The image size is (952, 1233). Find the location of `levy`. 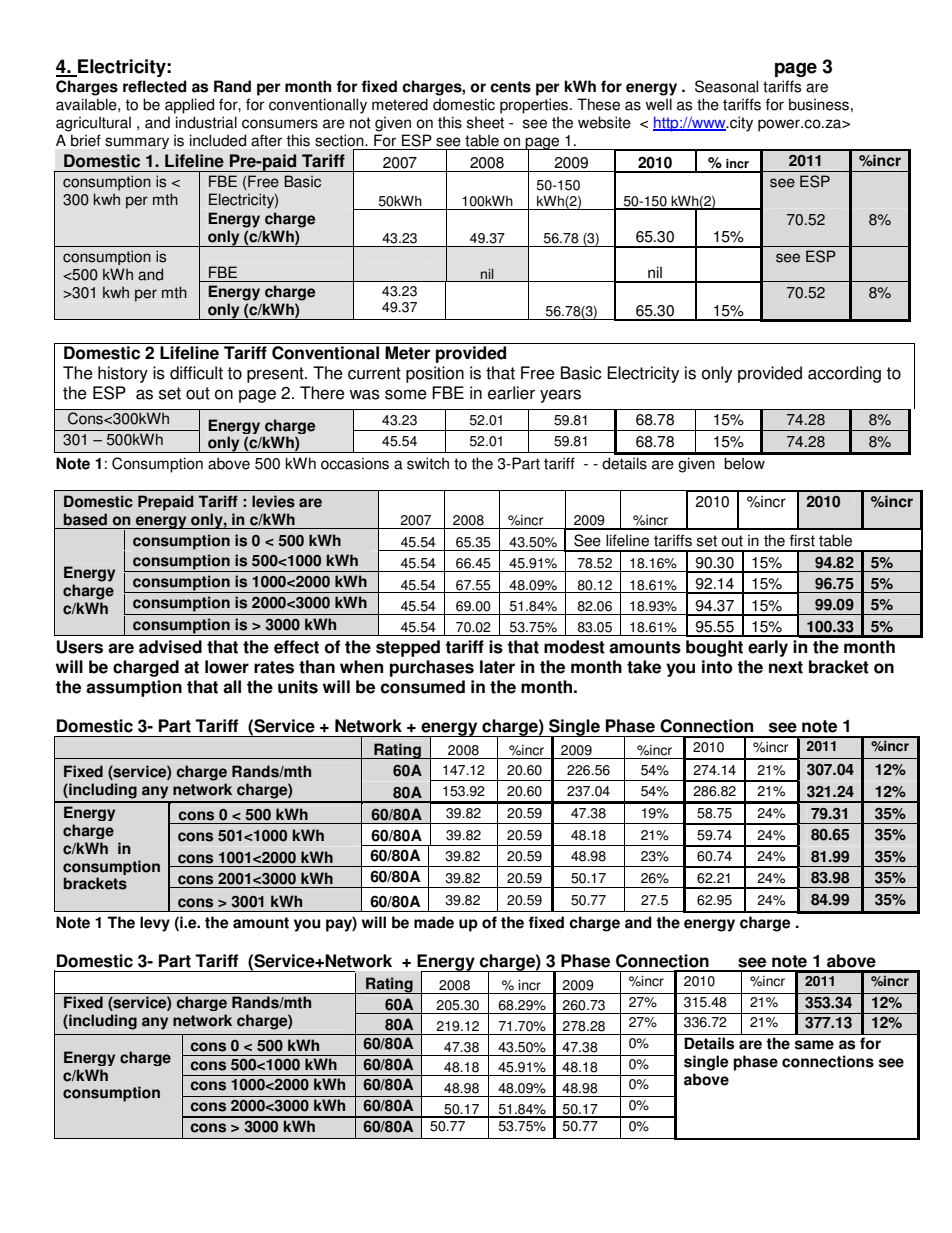

levy is located at coordinates (155, 924).
